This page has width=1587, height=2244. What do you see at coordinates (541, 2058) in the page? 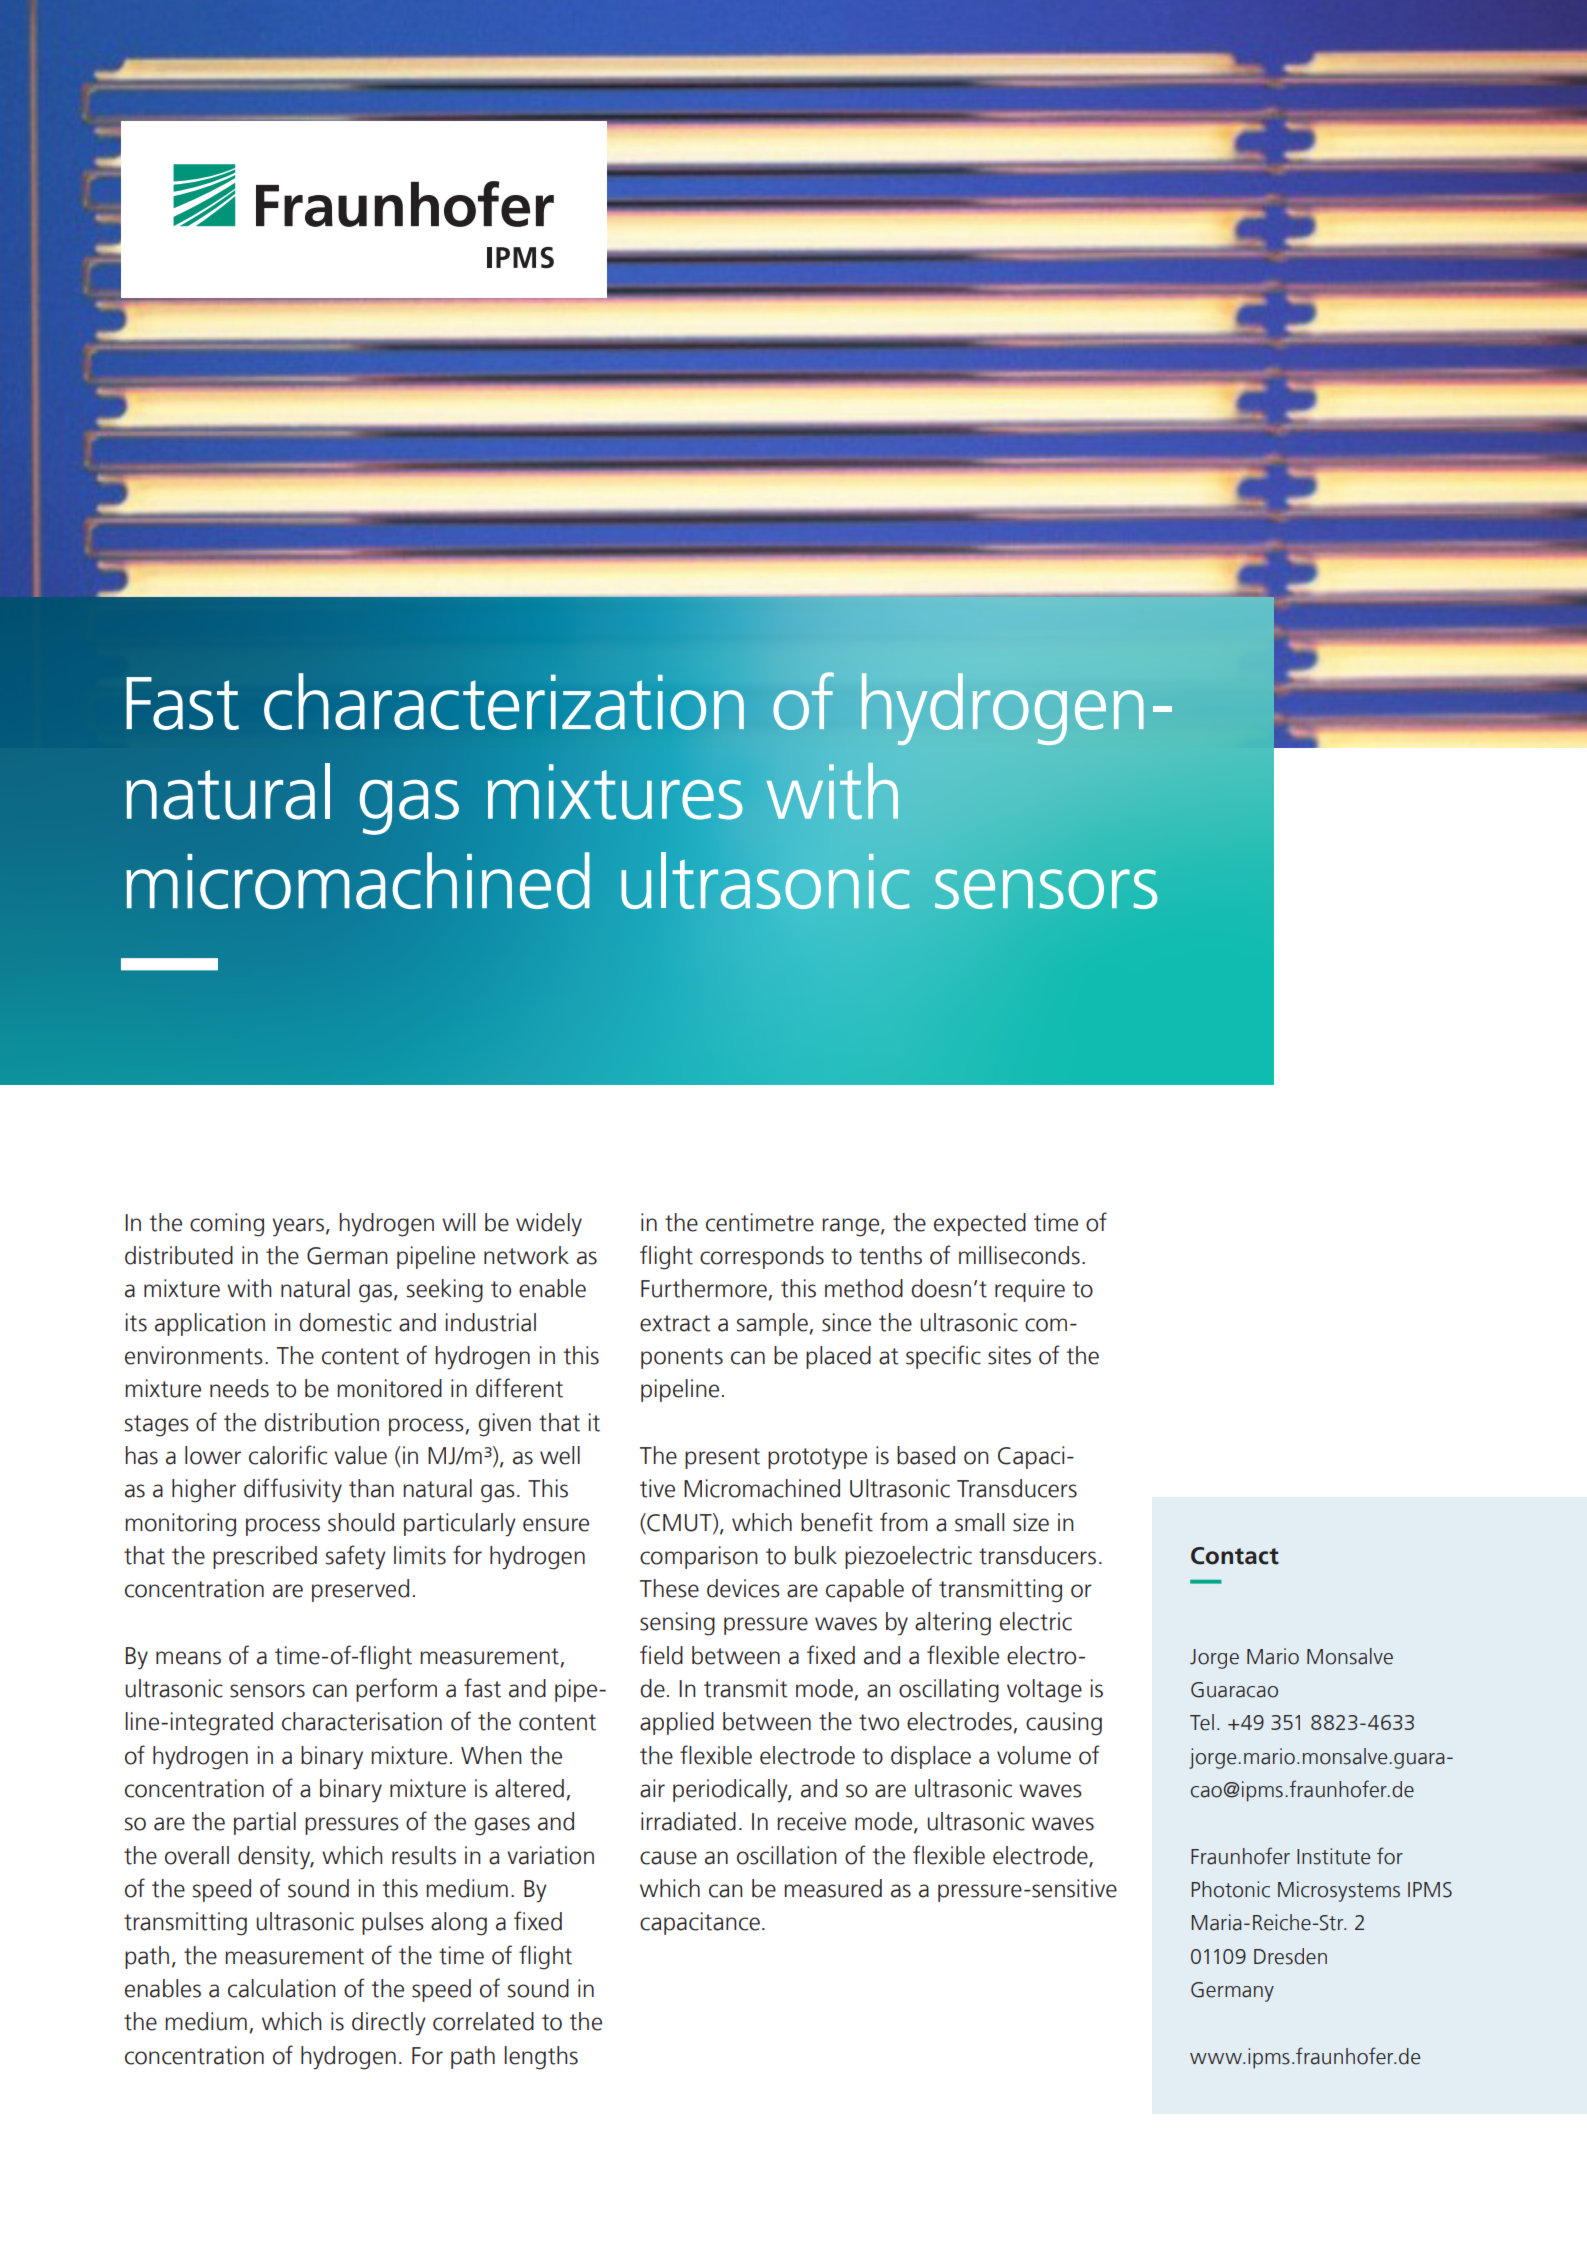
I see `lengths` at bounding box center [541, 2058].
